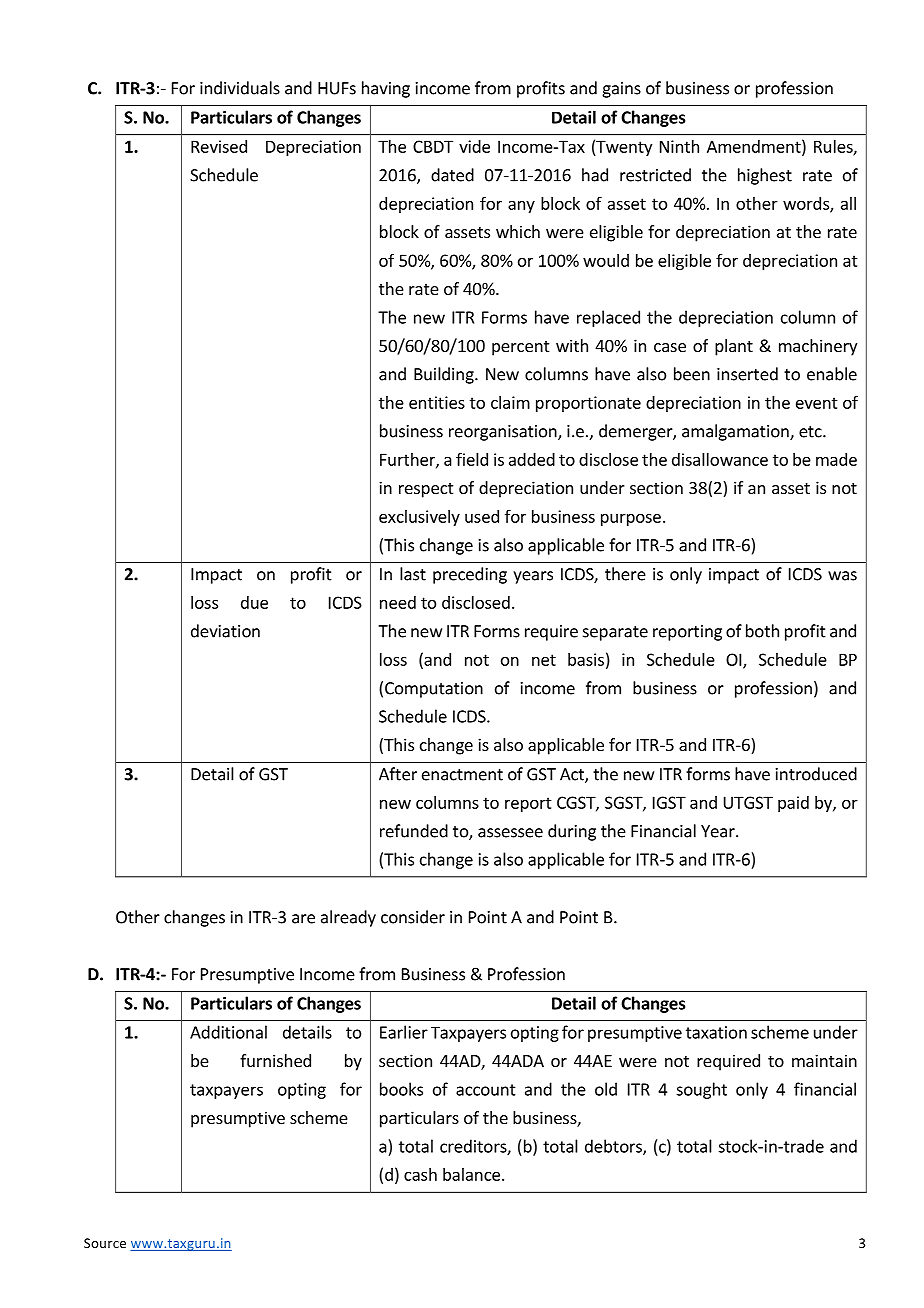 This screenshot has width=924, height=1308. I want to click on deviation, so click(225, 631).
